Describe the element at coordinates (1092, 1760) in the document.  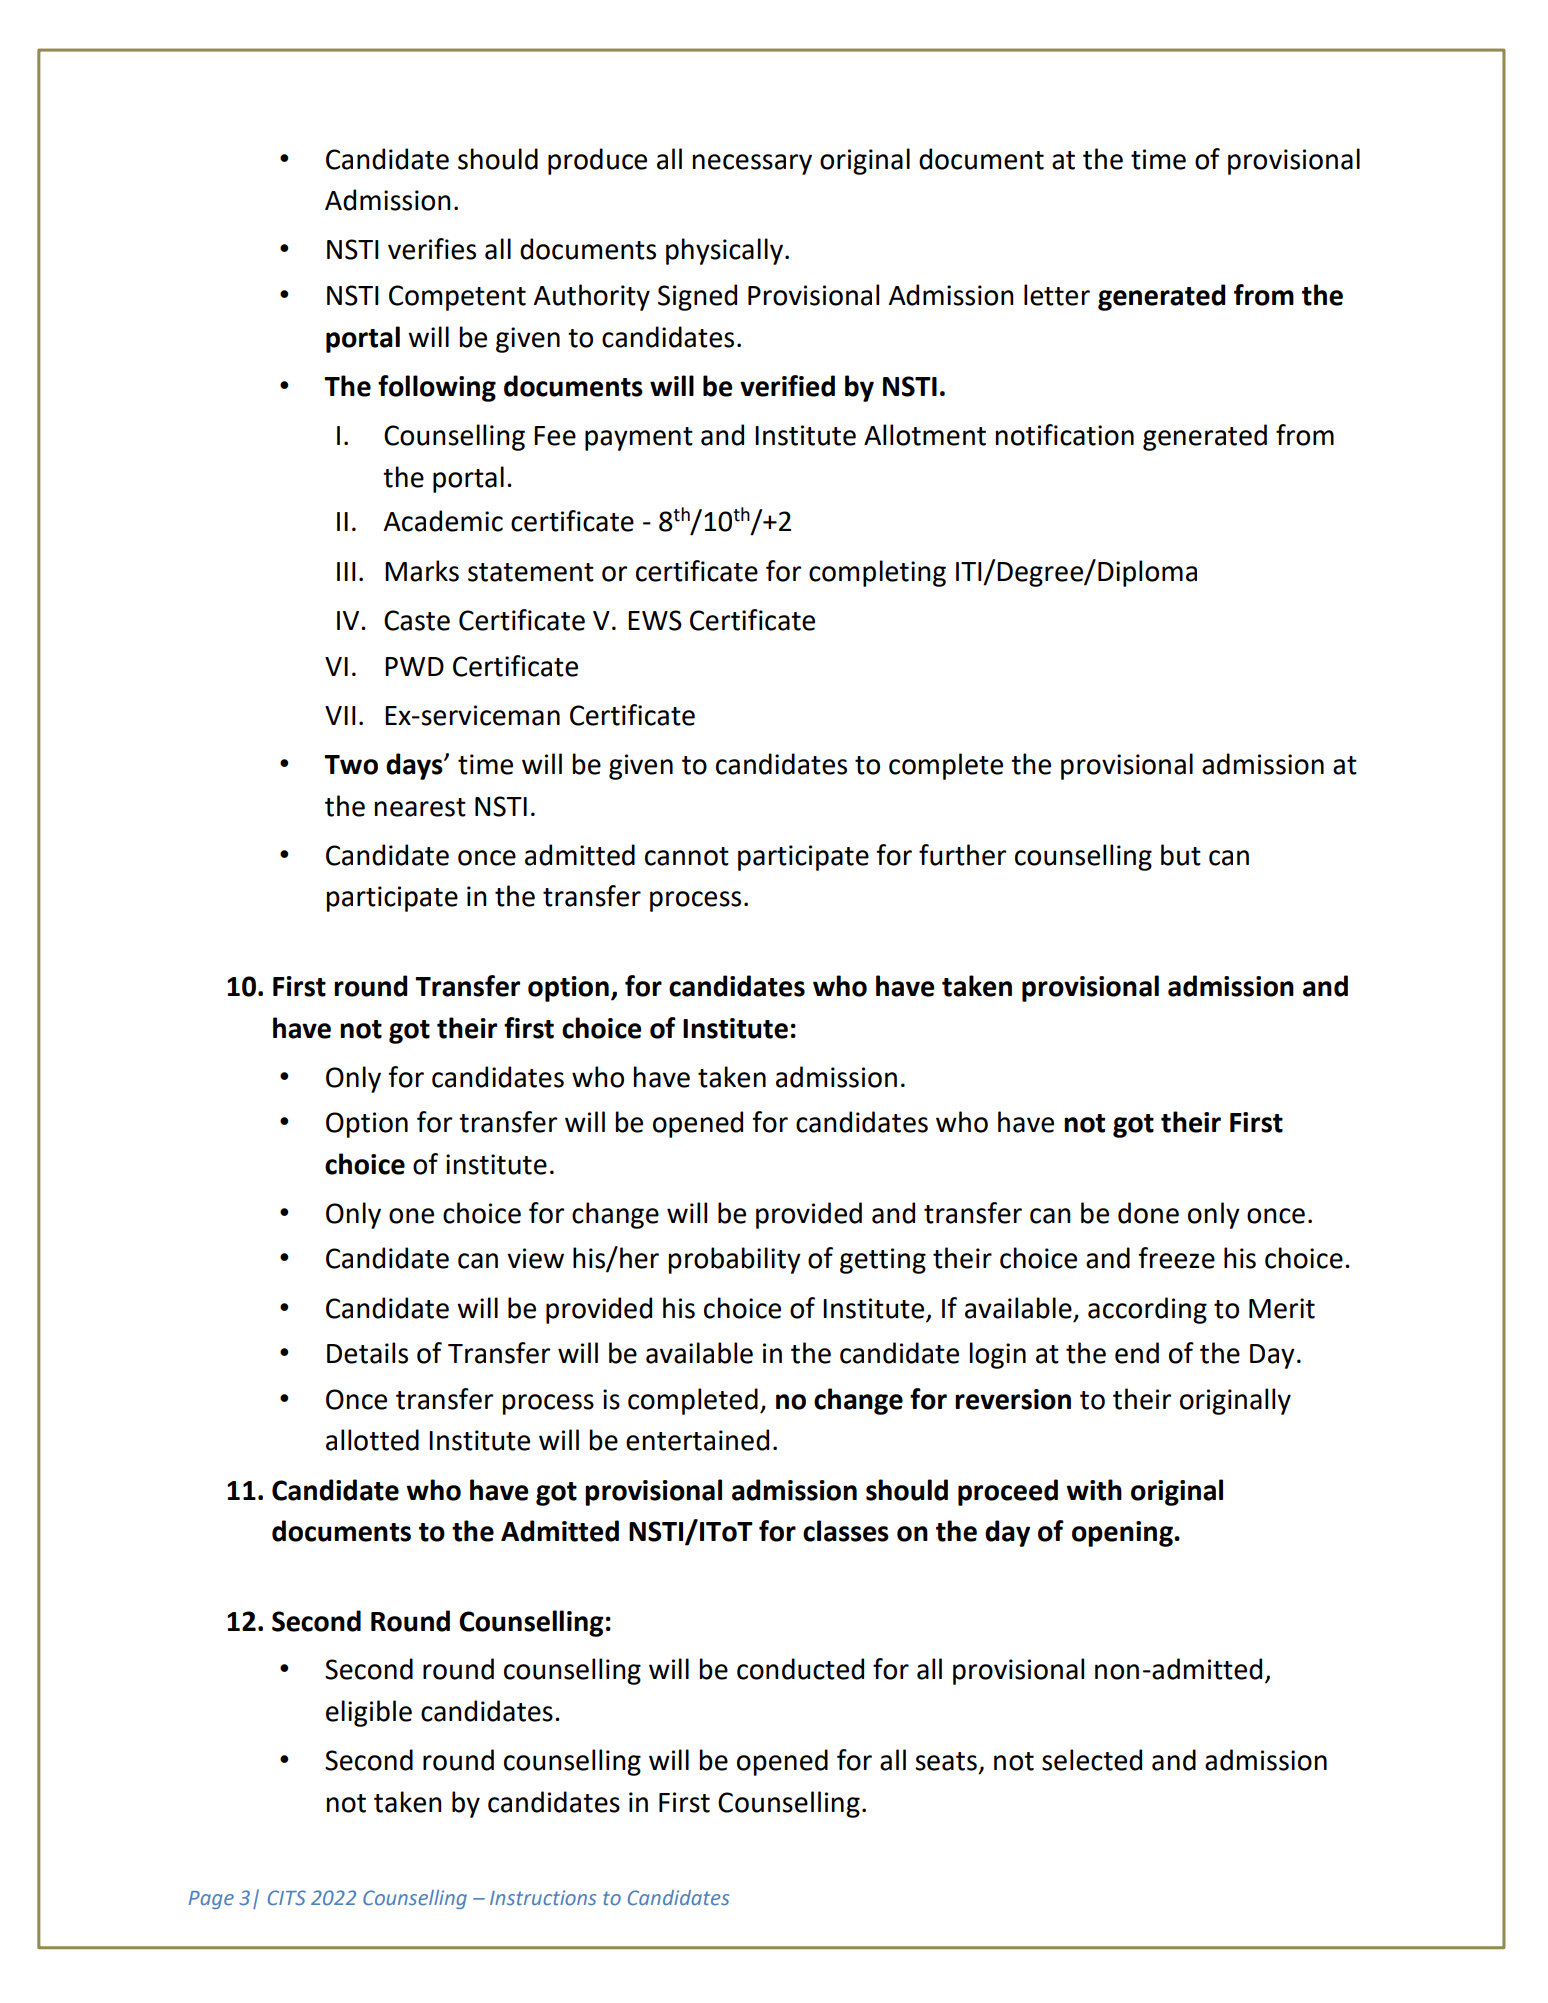
I see `selected` at that location.
